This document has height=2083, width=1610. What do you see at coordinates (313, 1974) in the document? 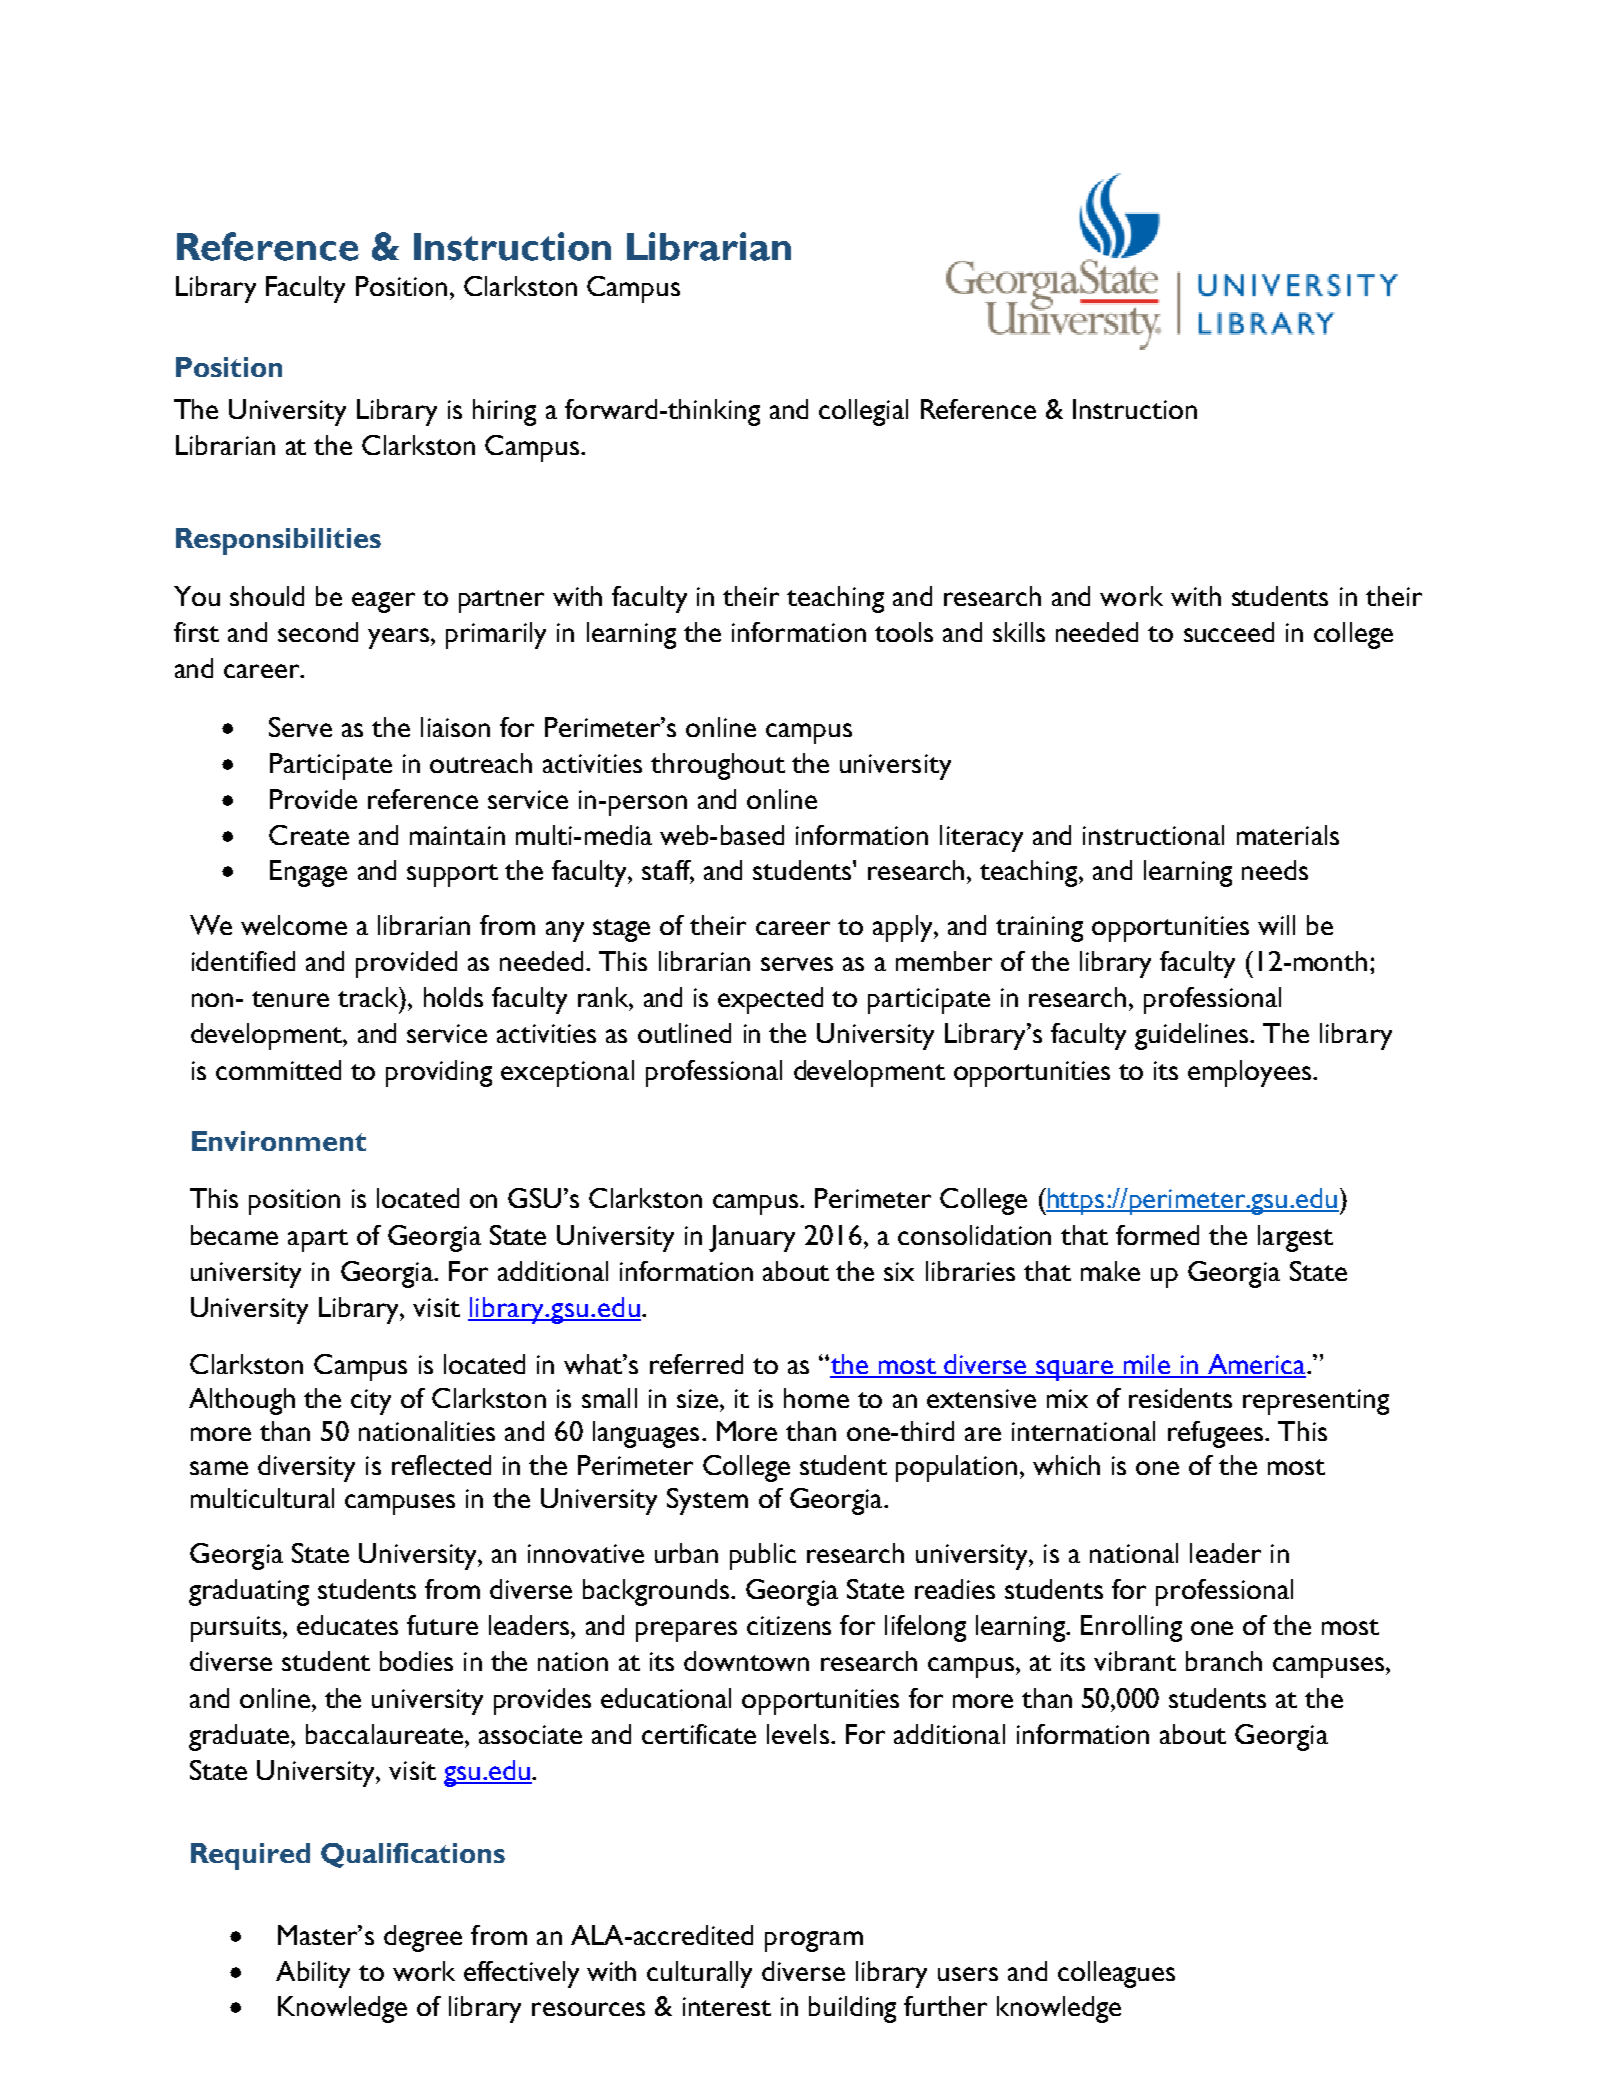
I see `Ability` at bounding box center [313, 1974].
